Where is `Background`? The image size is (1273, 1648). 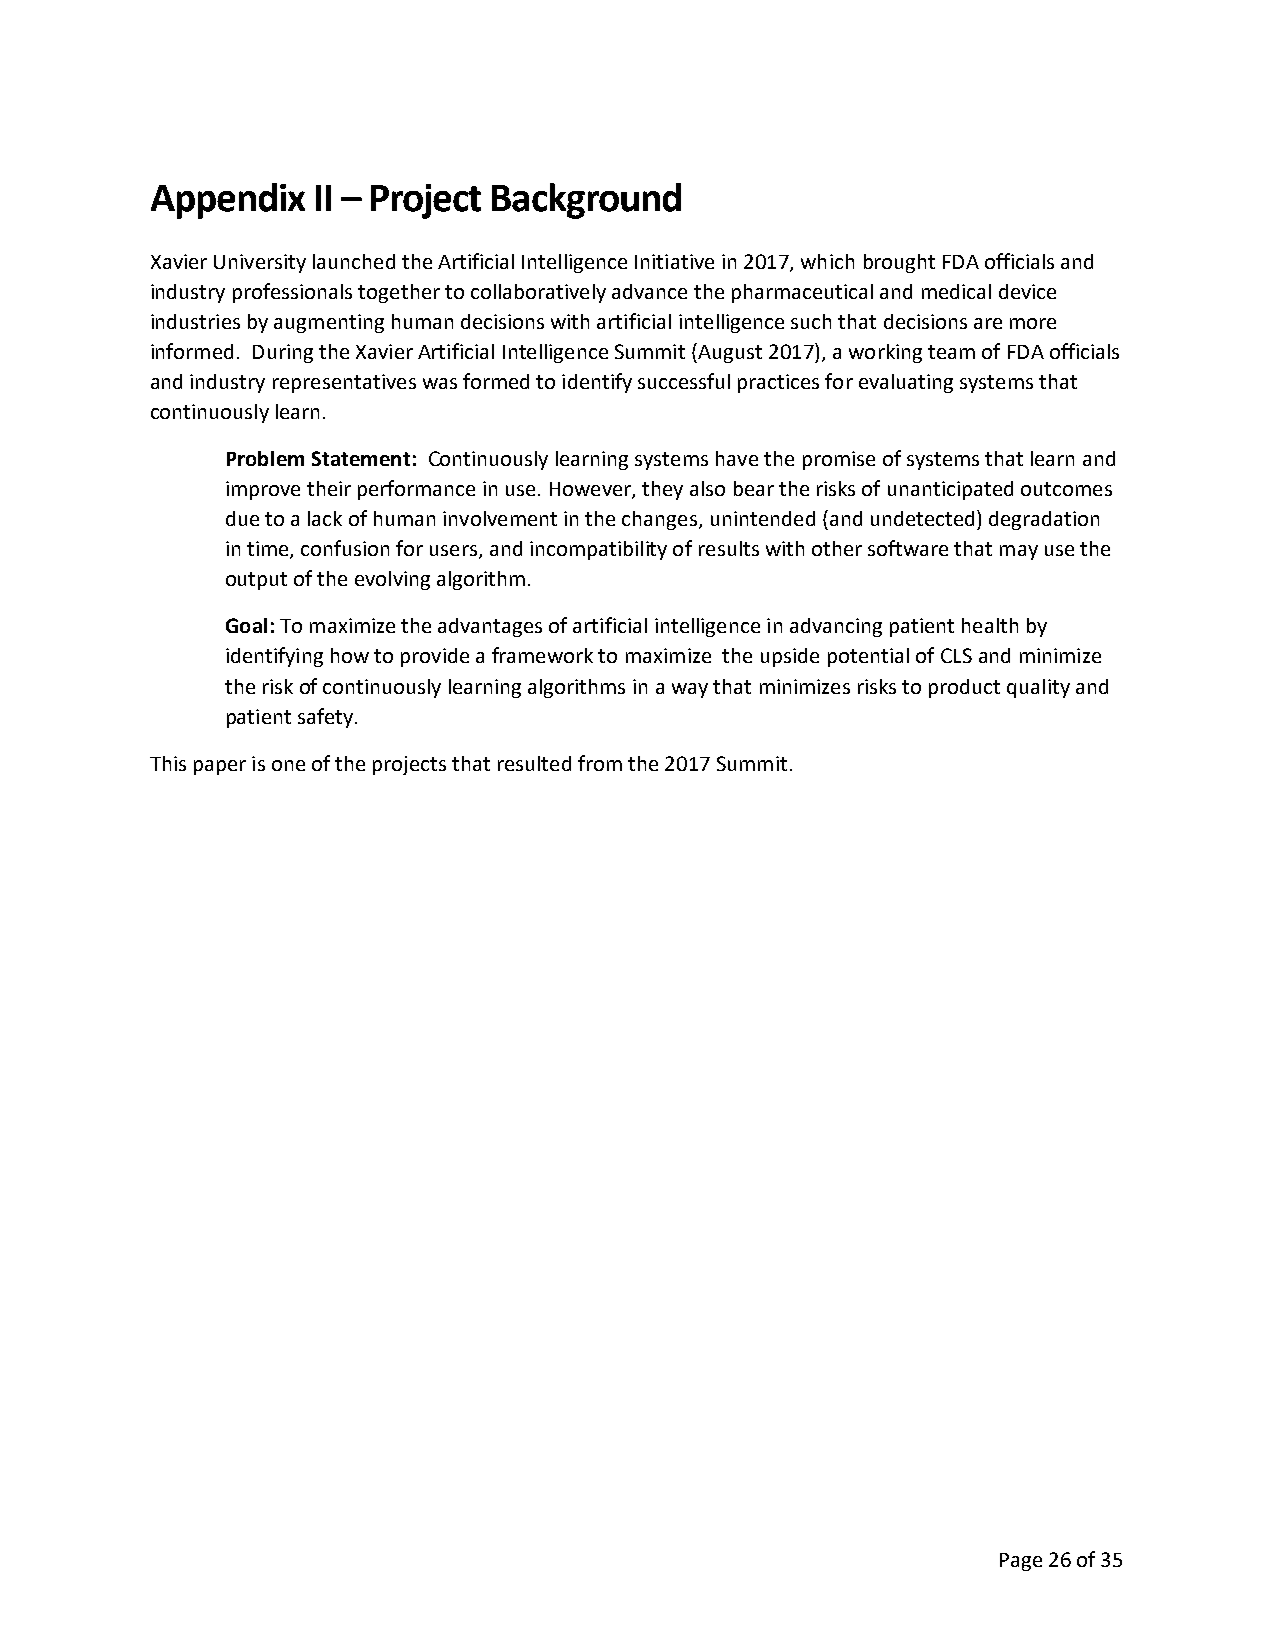
Background is located at coordinates (586, 201).
